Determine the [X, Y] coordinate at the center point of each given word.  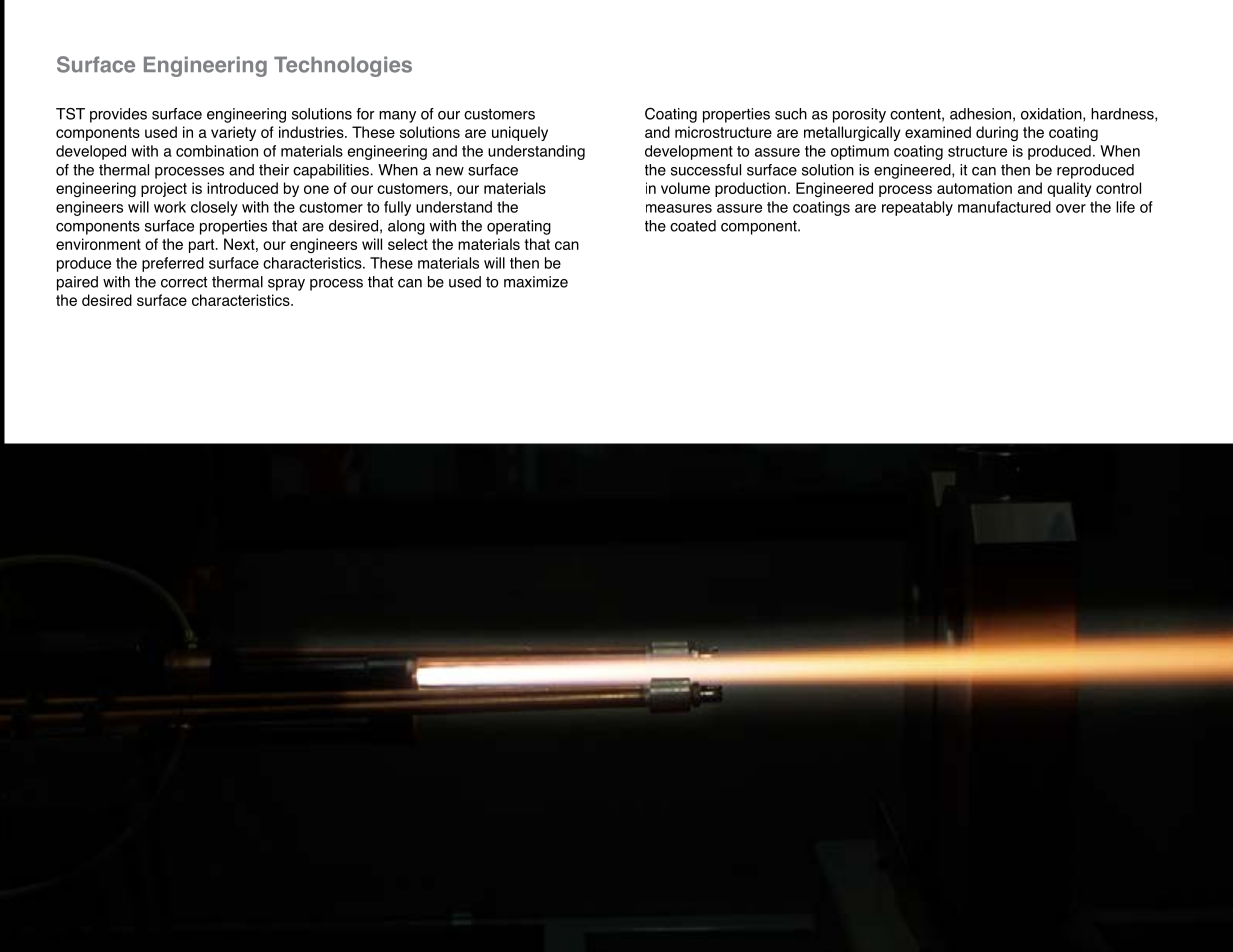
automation [974, 188]
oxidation [1052, 115]
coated [693, 226]
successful [706, 170]
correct [184, 282]
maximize [536, 282]
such [791, 114]
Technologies [343, 66]
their [274, 170]
